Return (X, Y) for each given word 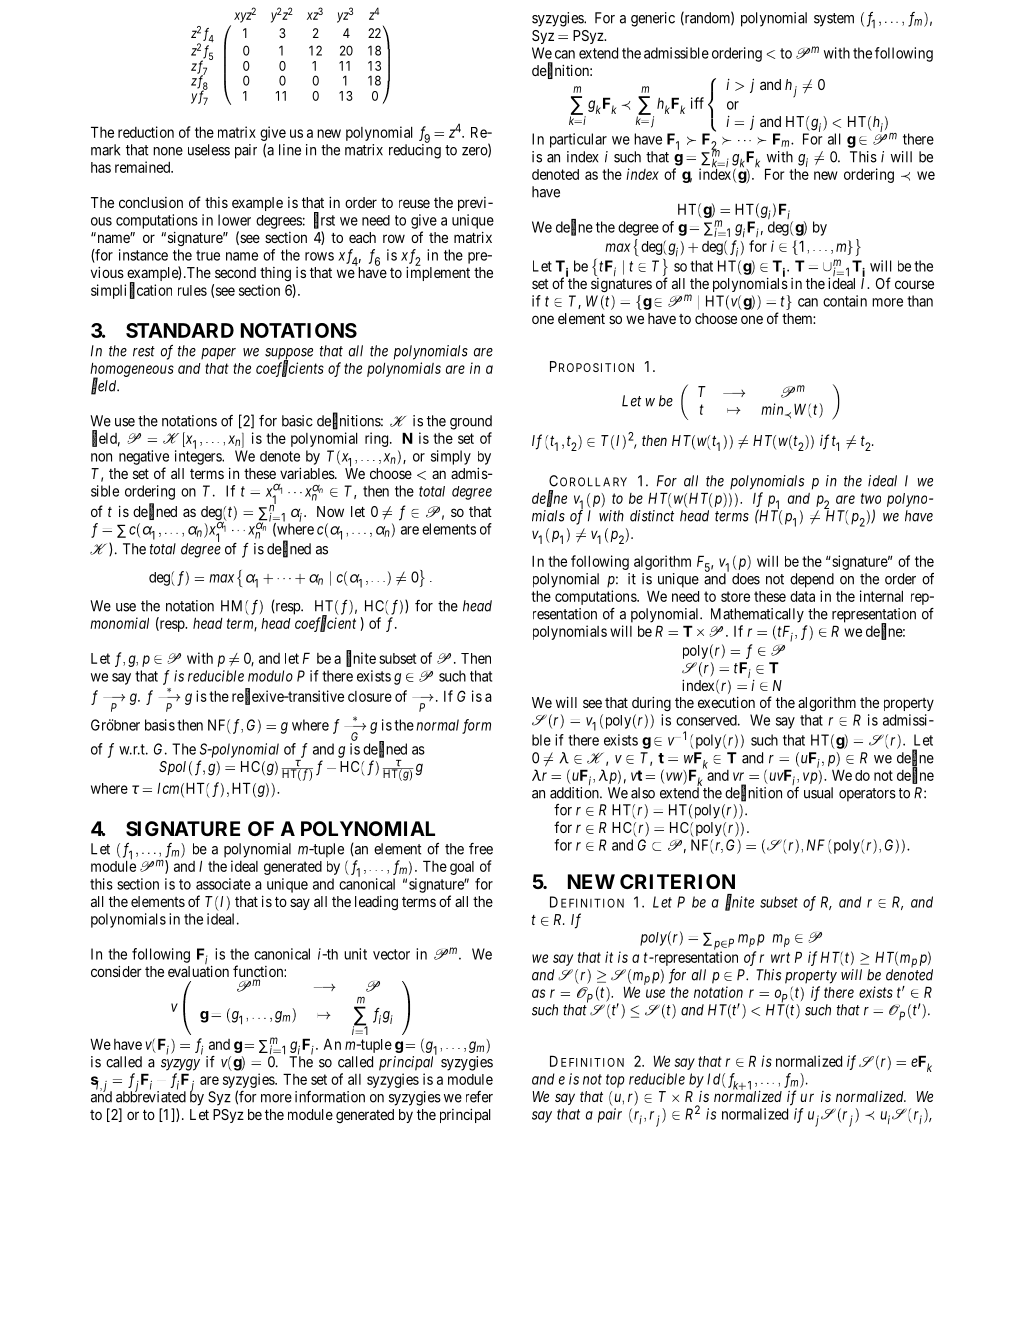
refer (479, 1097)
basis (160, 725)
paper (218, 354)
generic (653, 19)
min (773, 409)
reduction (146, 132)
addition (575, 793)
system (834, 20)
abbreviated (151, 1096)
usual (818, 793)
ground (471, 422)
